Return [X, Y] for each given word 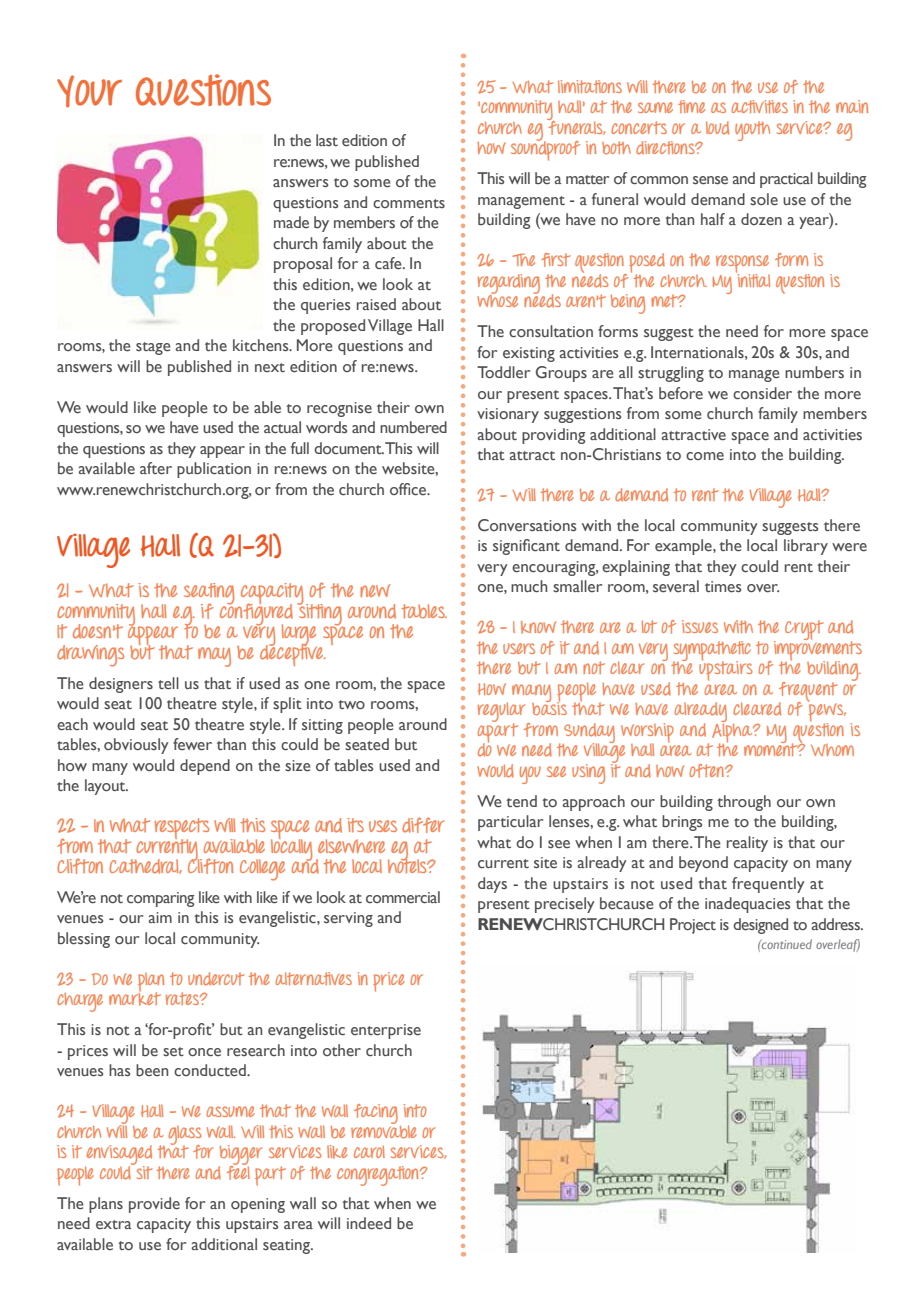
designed [760, 926]
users [519, 648]
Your [89, 91]
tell [168, 683]
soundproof [545, 150]
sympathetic [712, 652]
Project [693, 926]
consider [762, 393]
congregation [379, 1176]
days [492, 885]
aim [160, 917]
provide [154, 1205]
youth [752, 131]
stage [153, 348]
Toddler [503, 372]
